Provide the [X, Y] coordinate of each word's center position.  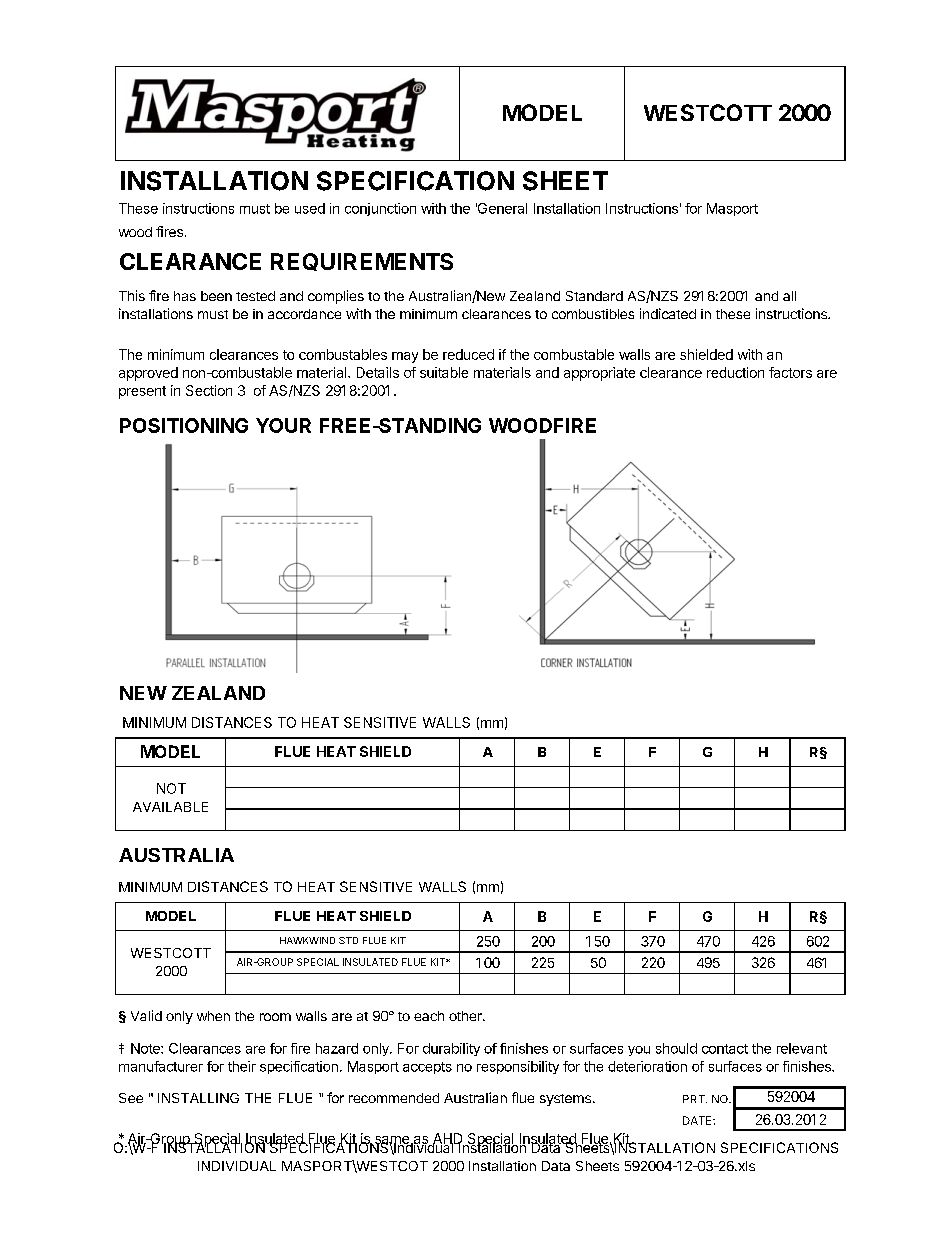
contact [725, 1049]
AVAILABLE [170, 807]
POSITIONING [184, 425]
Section [209, 390]
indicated [668, 313]
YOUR [283, 425]
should [676, 1048]
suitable [444, 372]
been [216, 296]
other [466, 1016]
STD [348, 940]
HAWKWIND [307, 940]
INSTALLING [198, 1098]
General [501, 208]
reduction [735, 372]
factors [790, 372]
